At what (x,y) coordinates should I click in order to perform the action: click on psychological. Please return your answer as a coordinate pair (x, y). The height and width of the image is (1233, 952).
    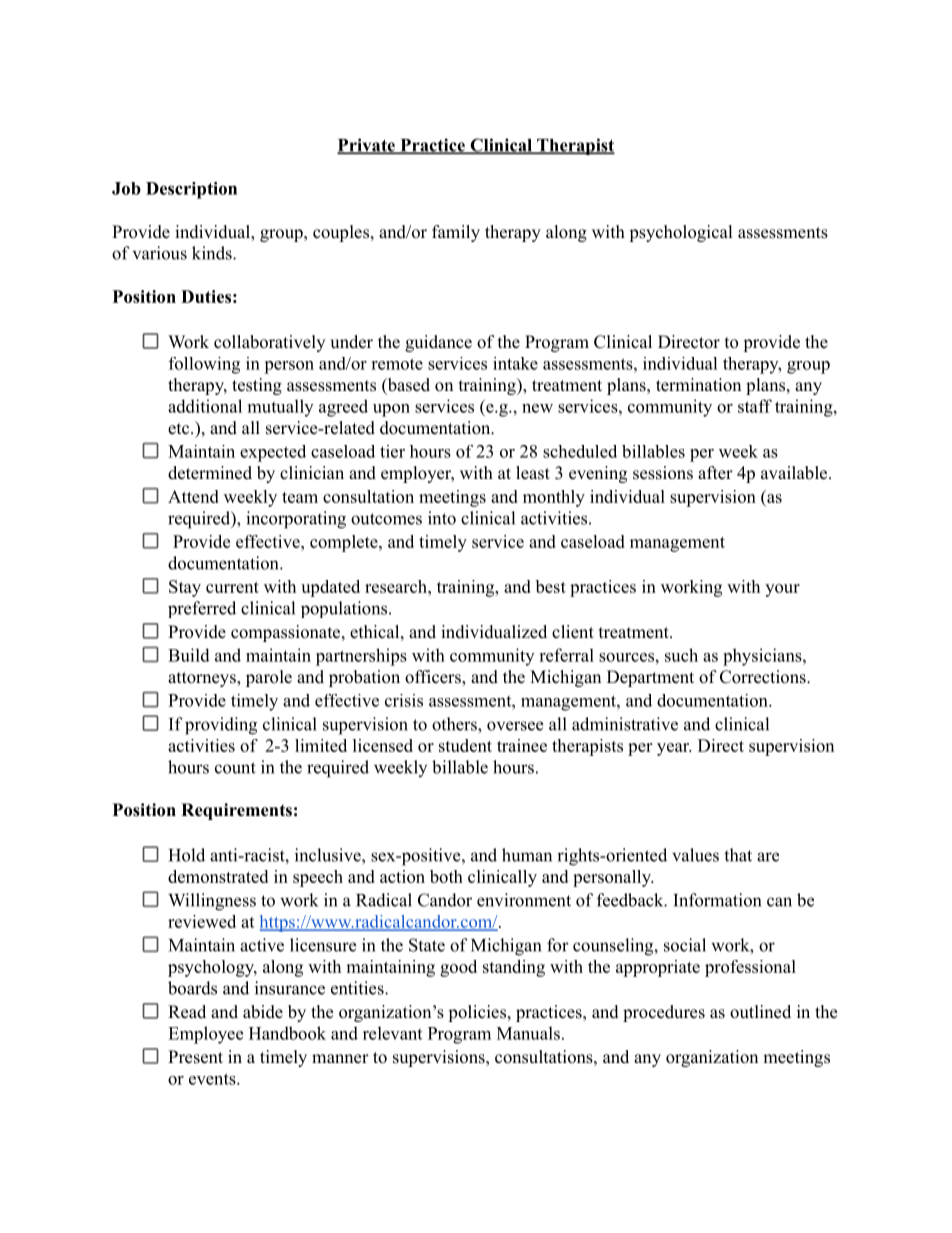
    Looking at the image, I should click on (681, 233).
